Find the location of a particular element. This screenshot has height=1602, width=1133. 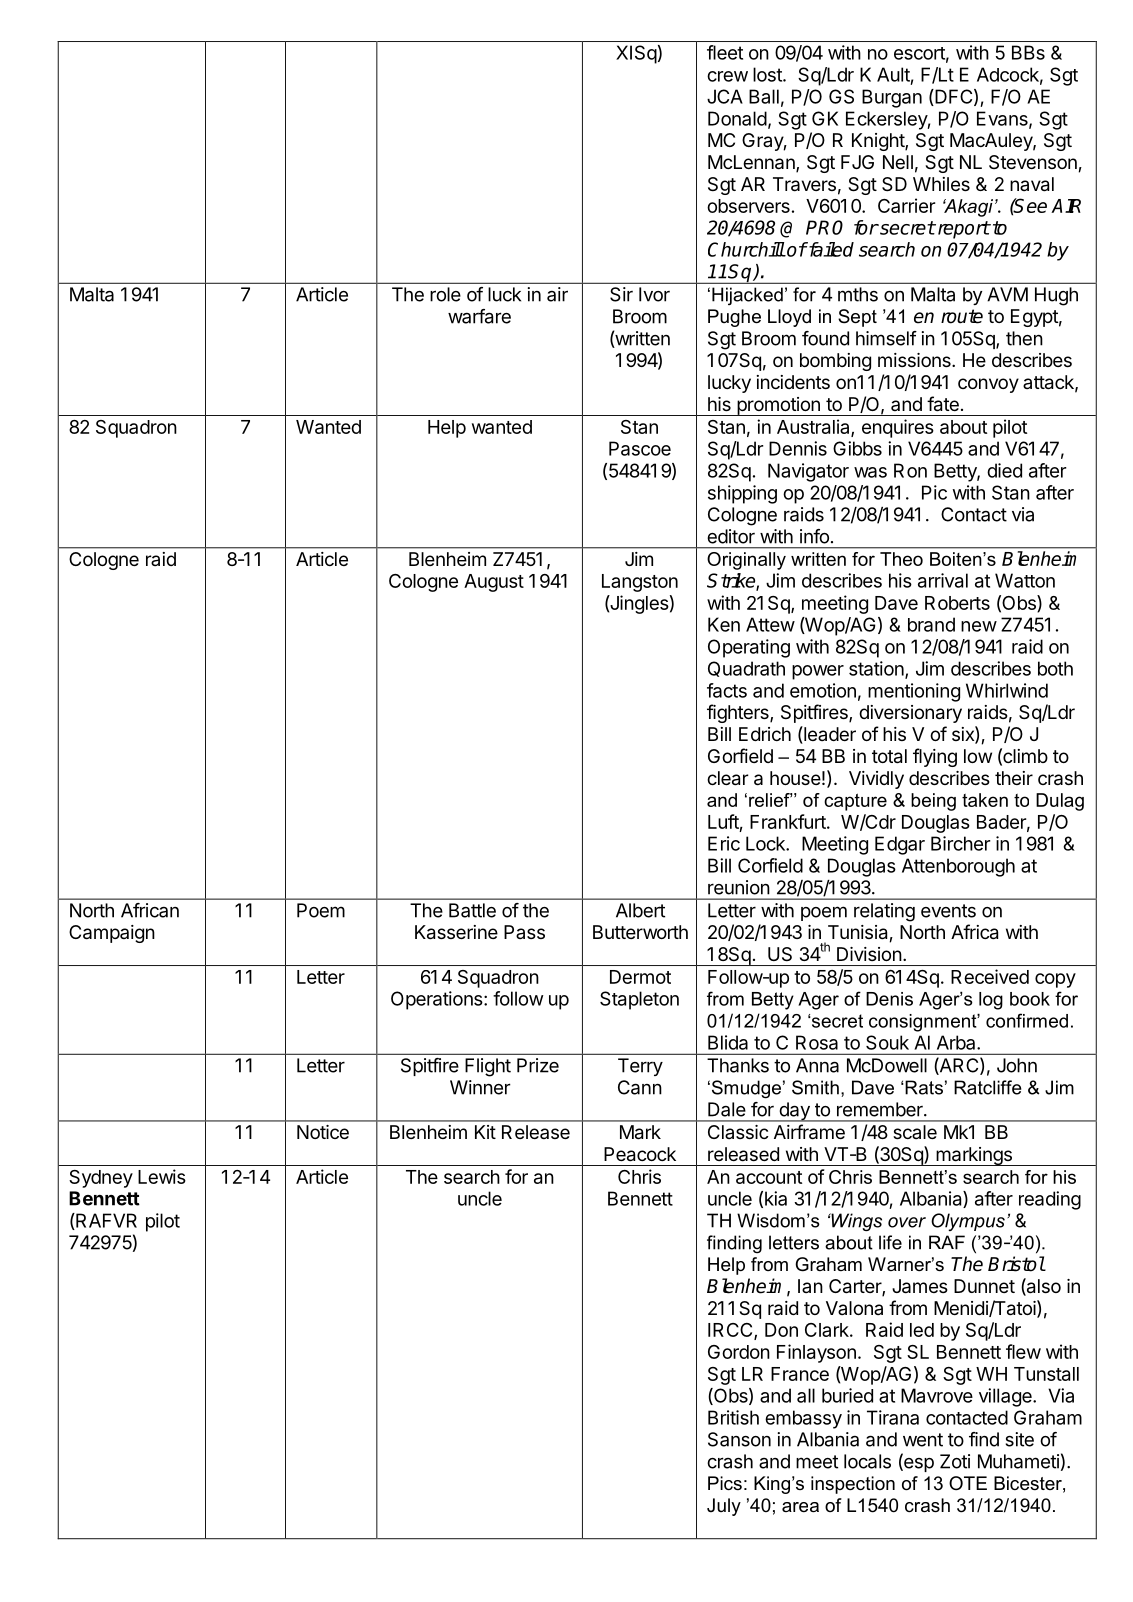

Pascoe is located at coordinates (640, 448).
